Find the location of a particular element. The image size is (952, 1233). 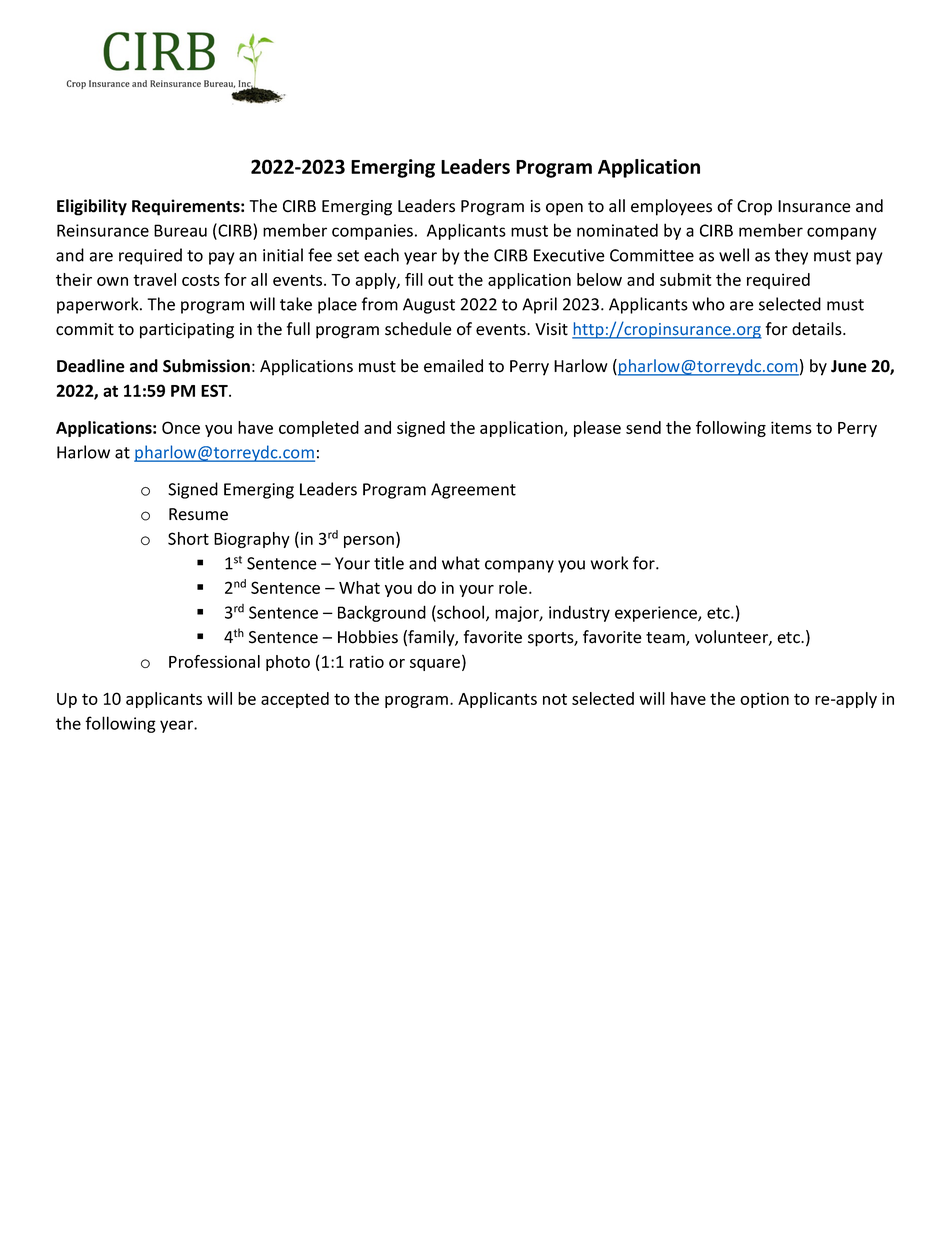

option is located at coordinates (764, 700).
